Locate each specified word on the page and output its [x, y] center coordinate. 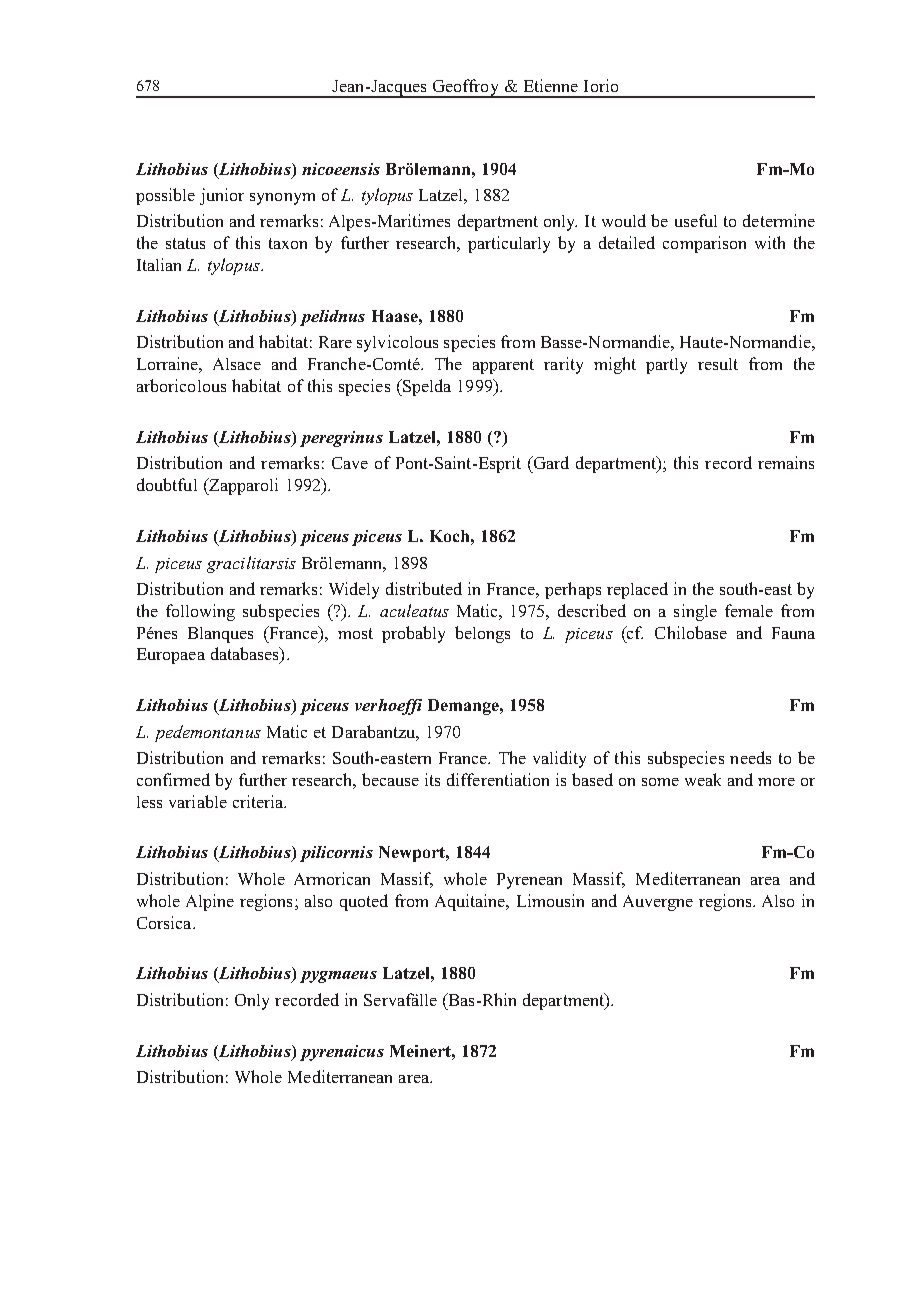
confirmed [173, 779]
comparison [704, 244]
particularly [509, 244]
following [200, 612]
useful [696, 220]
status [185, 243]
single [695, 612]
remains [786, 462]
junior [222, 196]
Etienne [551, 85]
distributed [424, 588]
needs [750, 757]
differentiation [498, 779]
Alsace [237, 364]
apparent [503, 366]
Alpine [210, 902]
